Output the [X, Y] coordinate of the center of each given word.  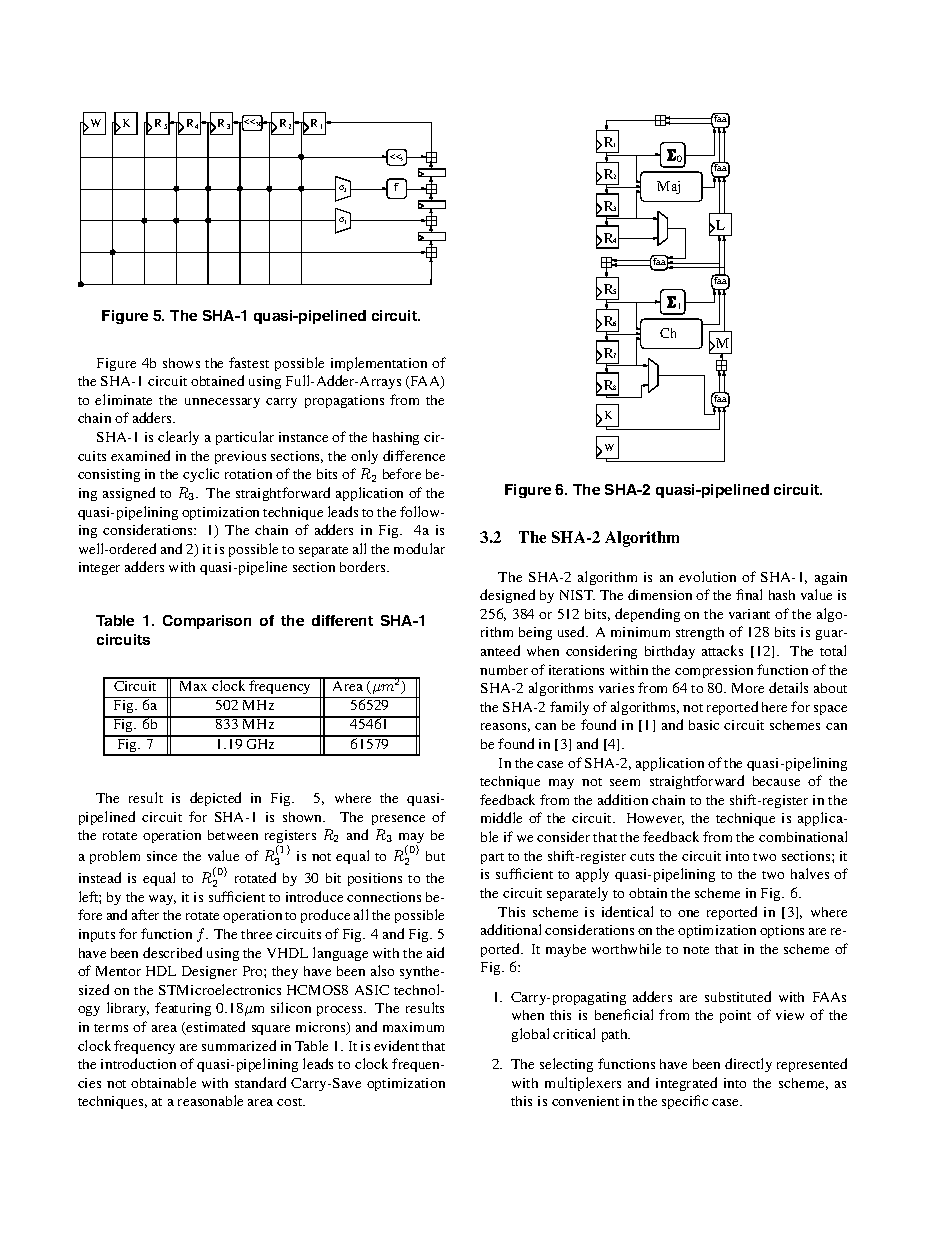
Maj [668, 187]
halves [810, 873]
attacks [722, 650]
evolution [707, 576]
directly [748, 1065]
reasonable [210, 1100]
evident [396, 1045]
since [162, 856]
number [504, 670]
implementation [379, 364]
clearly [178, 438]
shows [181, 363]
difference [414, 455]
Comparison [207, 622]
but [435, 856]
